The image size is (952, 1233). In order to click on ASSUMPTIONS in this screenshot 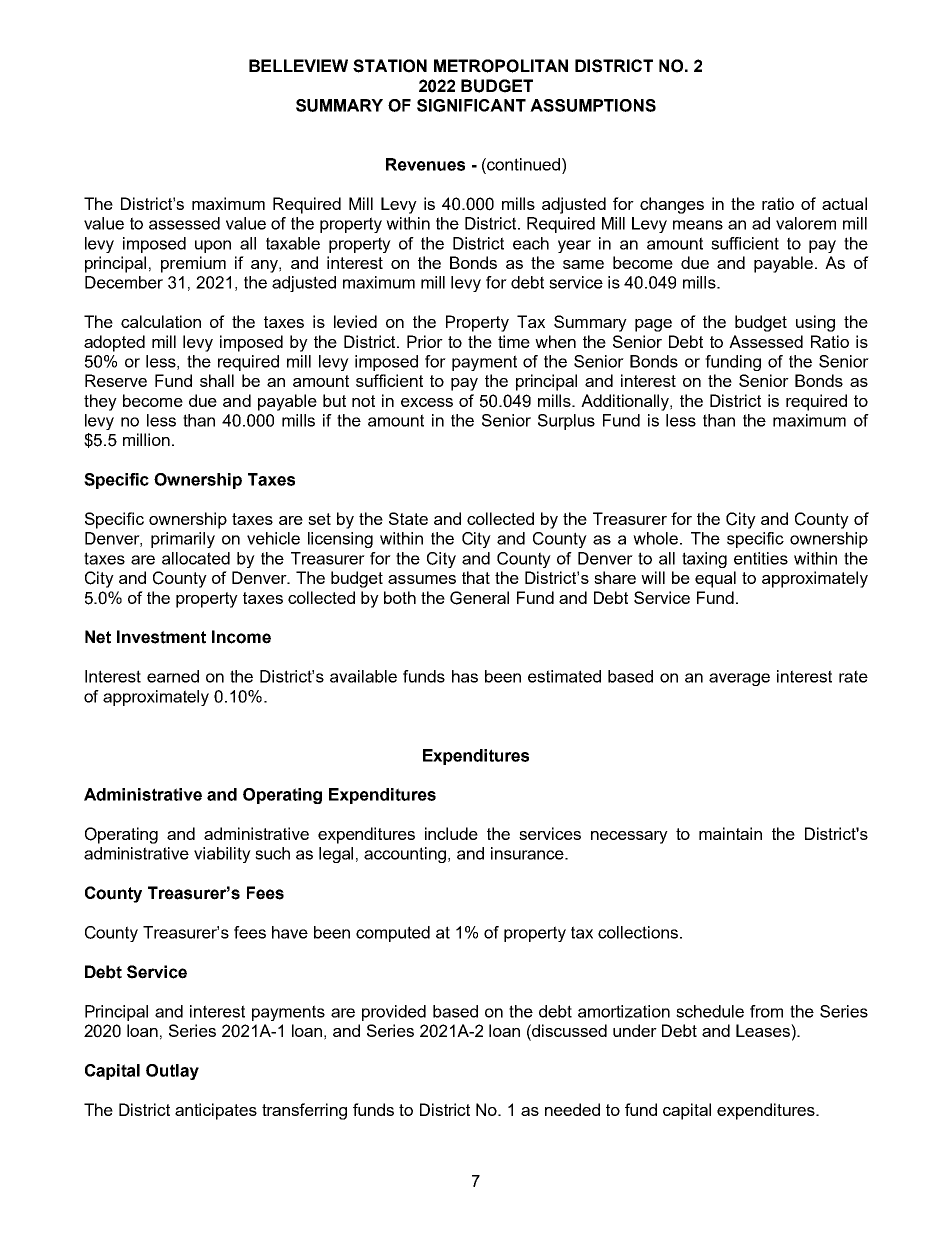, I will do `click(593, 105)`.
